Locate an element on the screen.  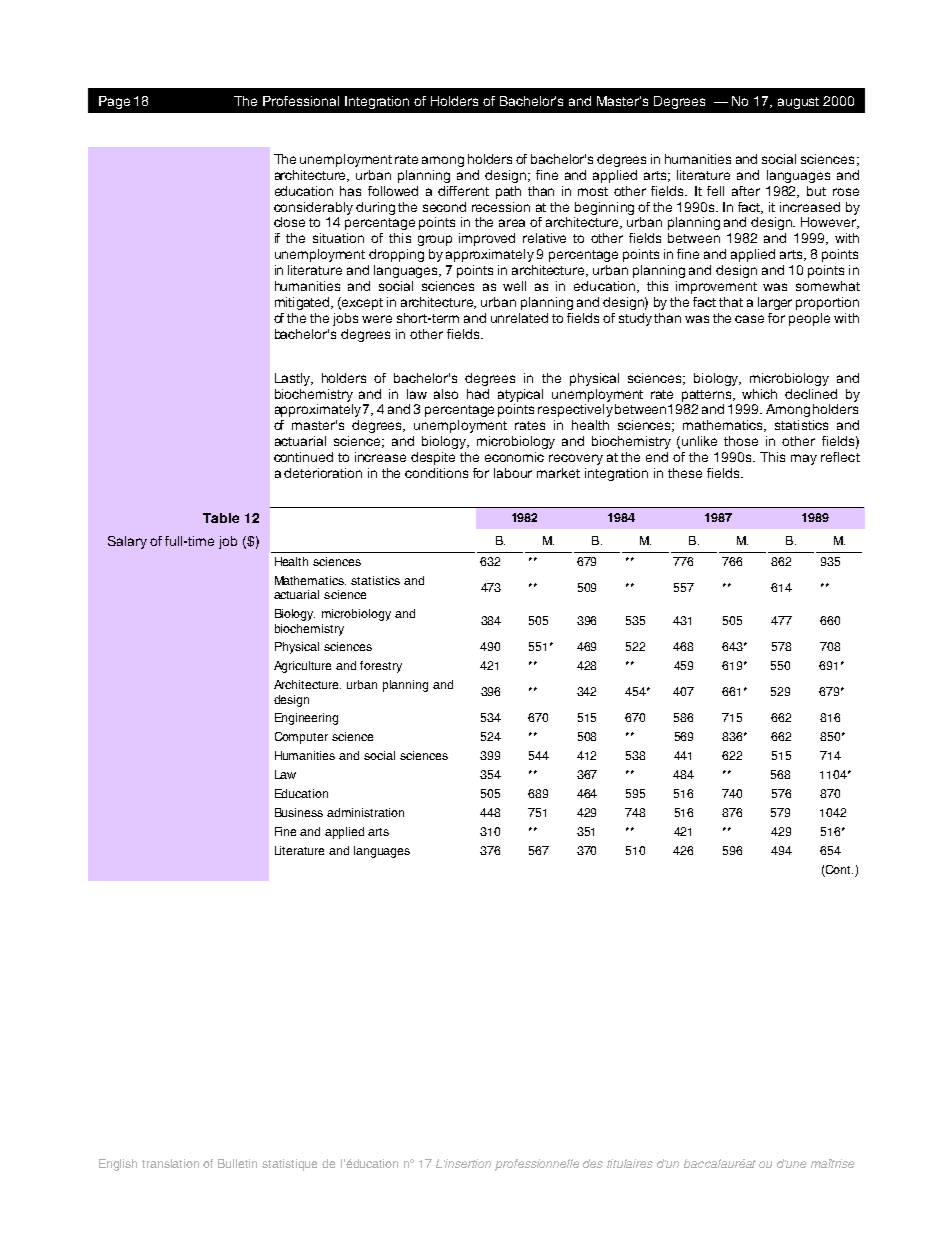
different is located at coordinates (463, 191).
